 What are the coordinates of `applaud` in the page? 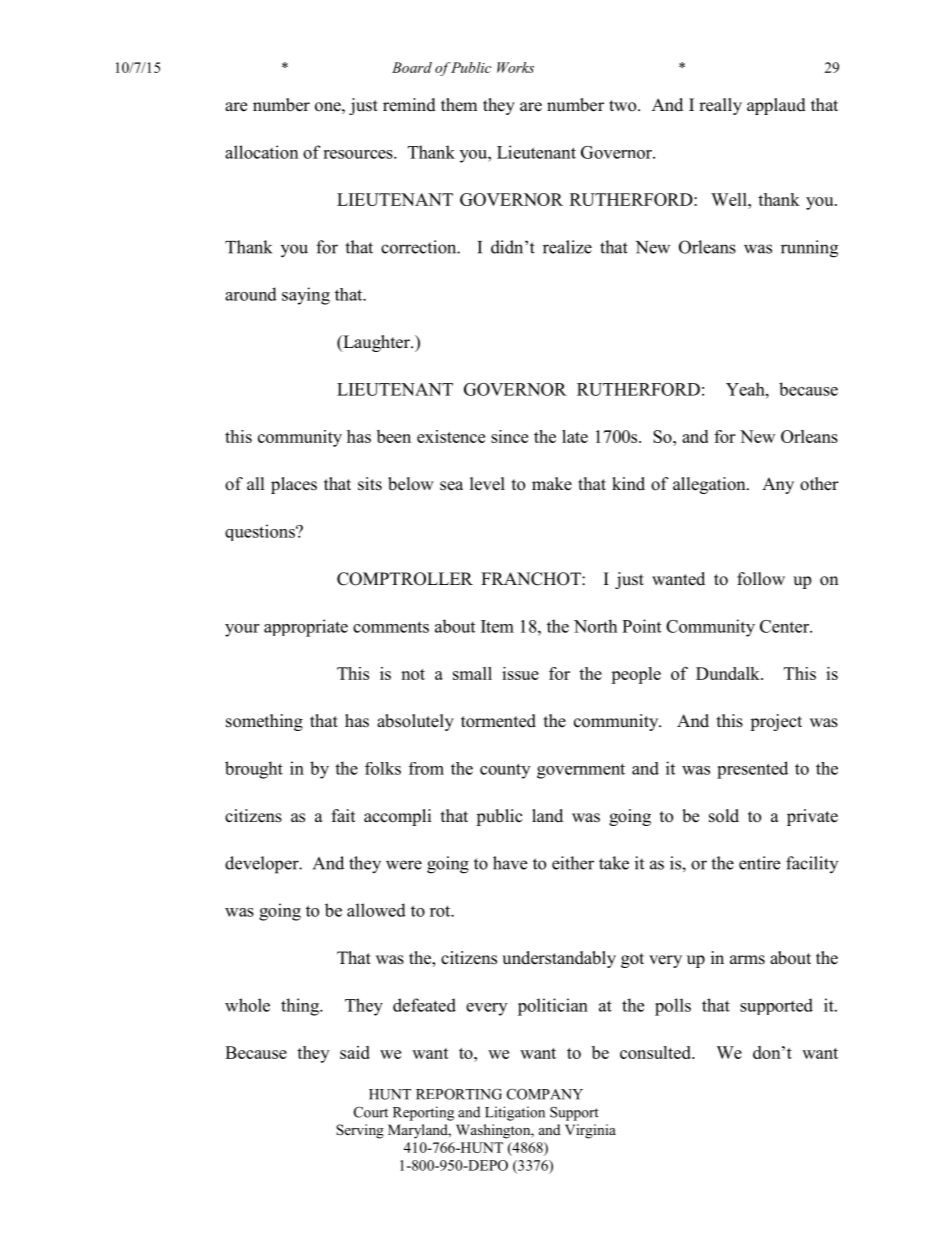 It's located at (776, 106).
